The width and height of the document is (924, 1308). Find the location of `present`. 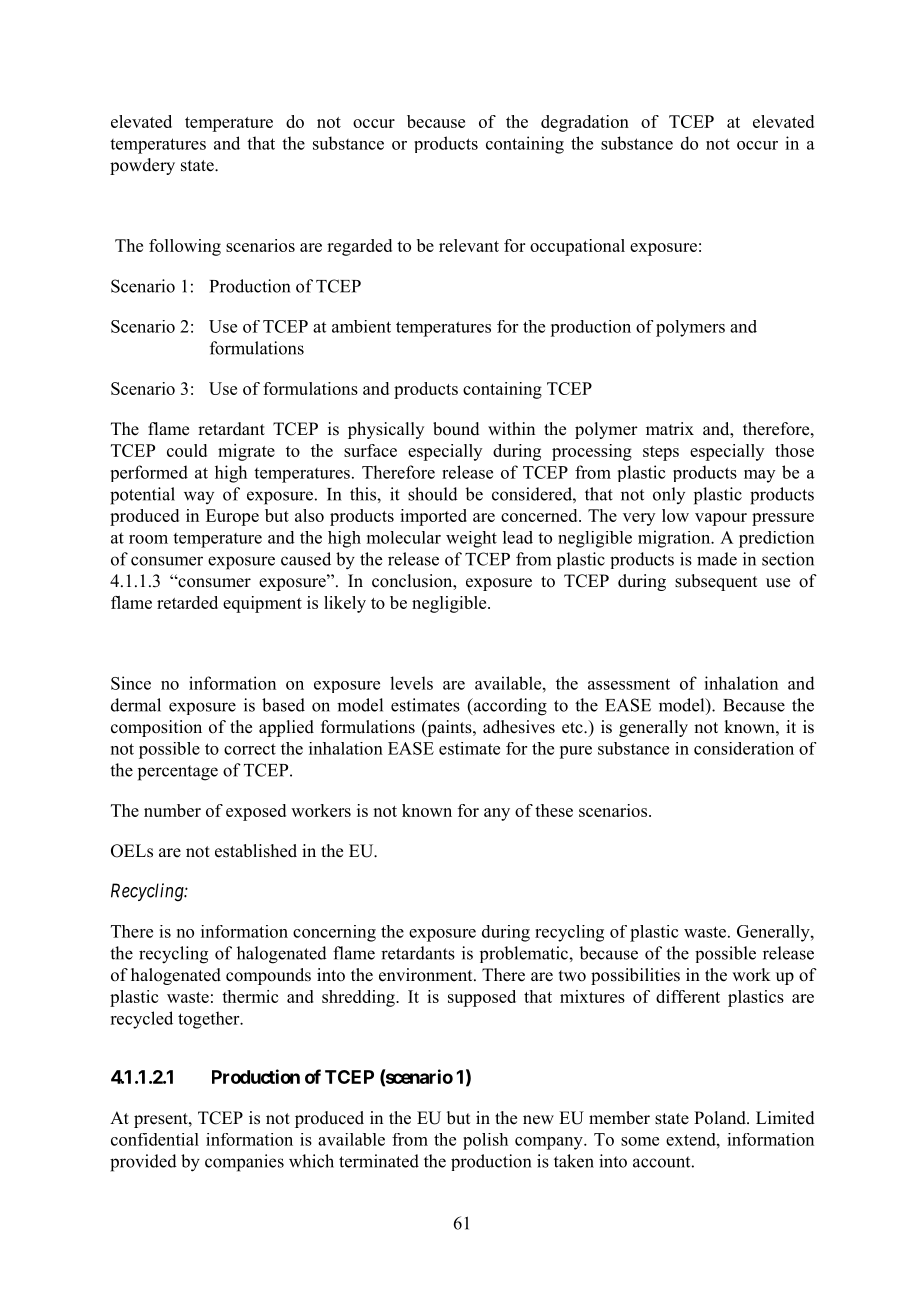

present is located at coordinates (162, 1120).
